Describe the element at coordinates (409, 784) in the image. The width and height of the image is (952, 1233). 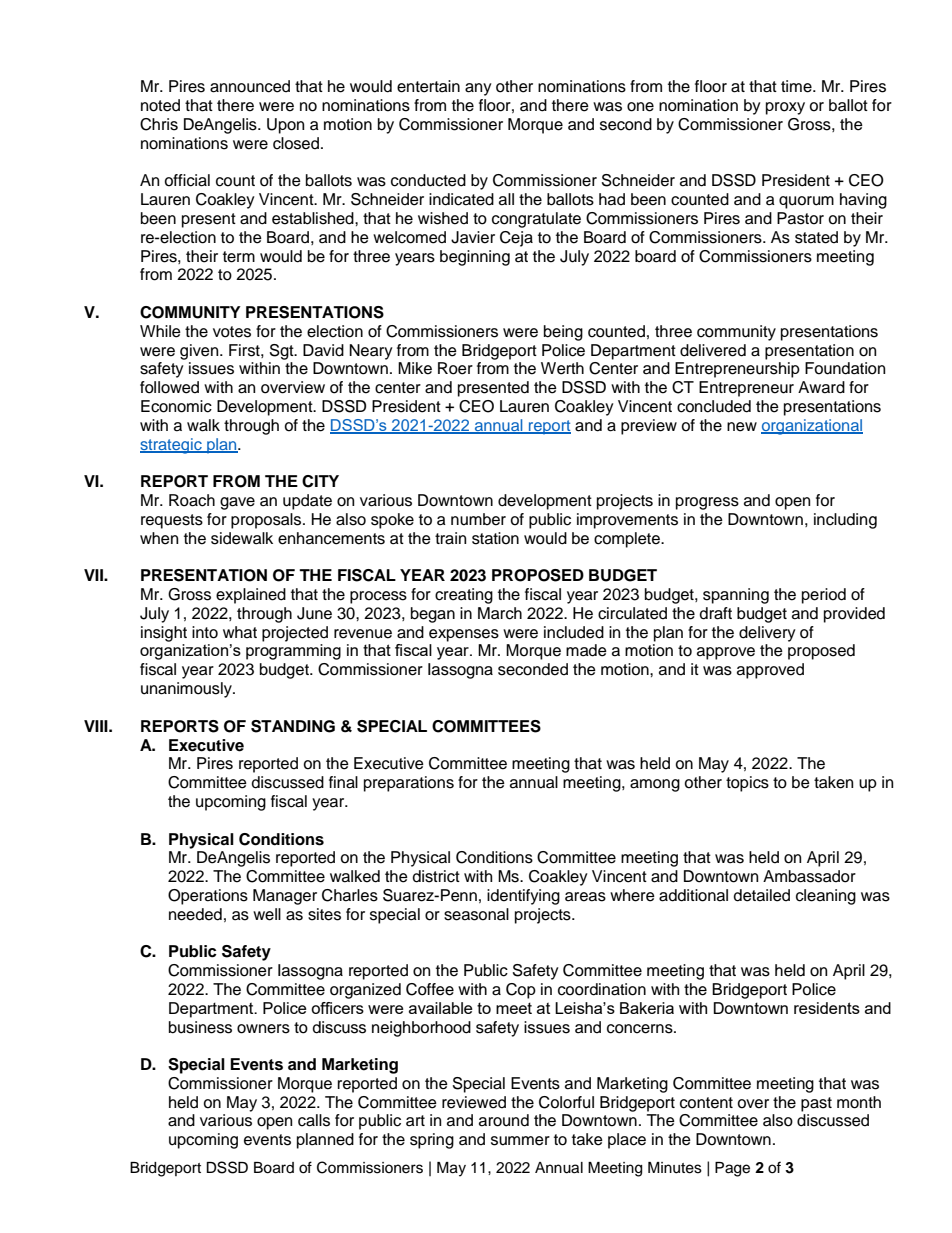
I see `preparations` at that location.
